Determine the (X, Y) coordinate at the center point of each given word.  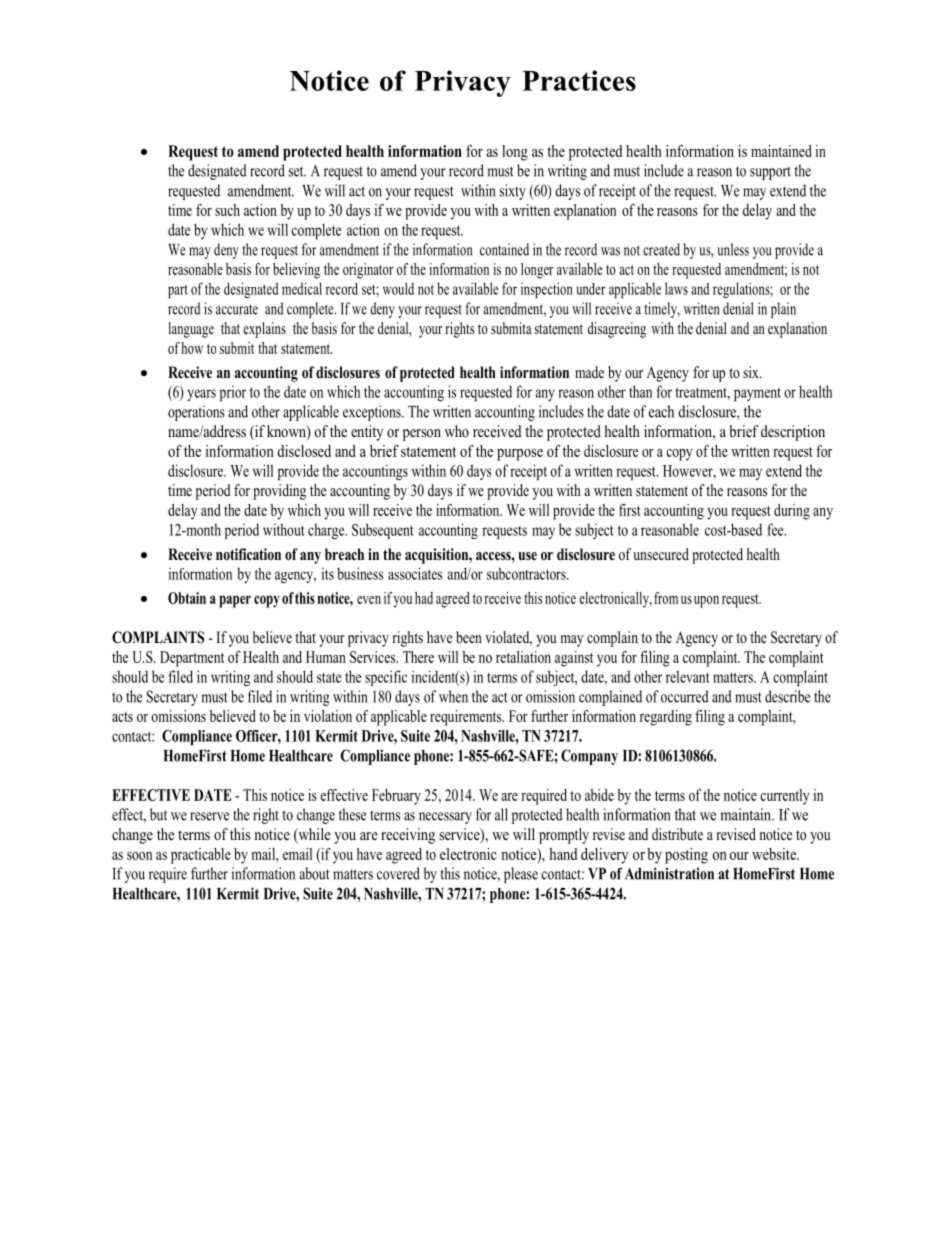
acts (122, 717)
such (227, 210)
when (453, 696)
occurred (685, 696)
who (457, 431)
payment (757, 394)
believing (296, 271)
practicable (201, 856)
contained (504, 249)
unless (733, 249)
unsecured (661, 554)
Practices (579, 80)
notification (248, 554)
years (201, 395)
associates (415, 573)
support (770, 173)
